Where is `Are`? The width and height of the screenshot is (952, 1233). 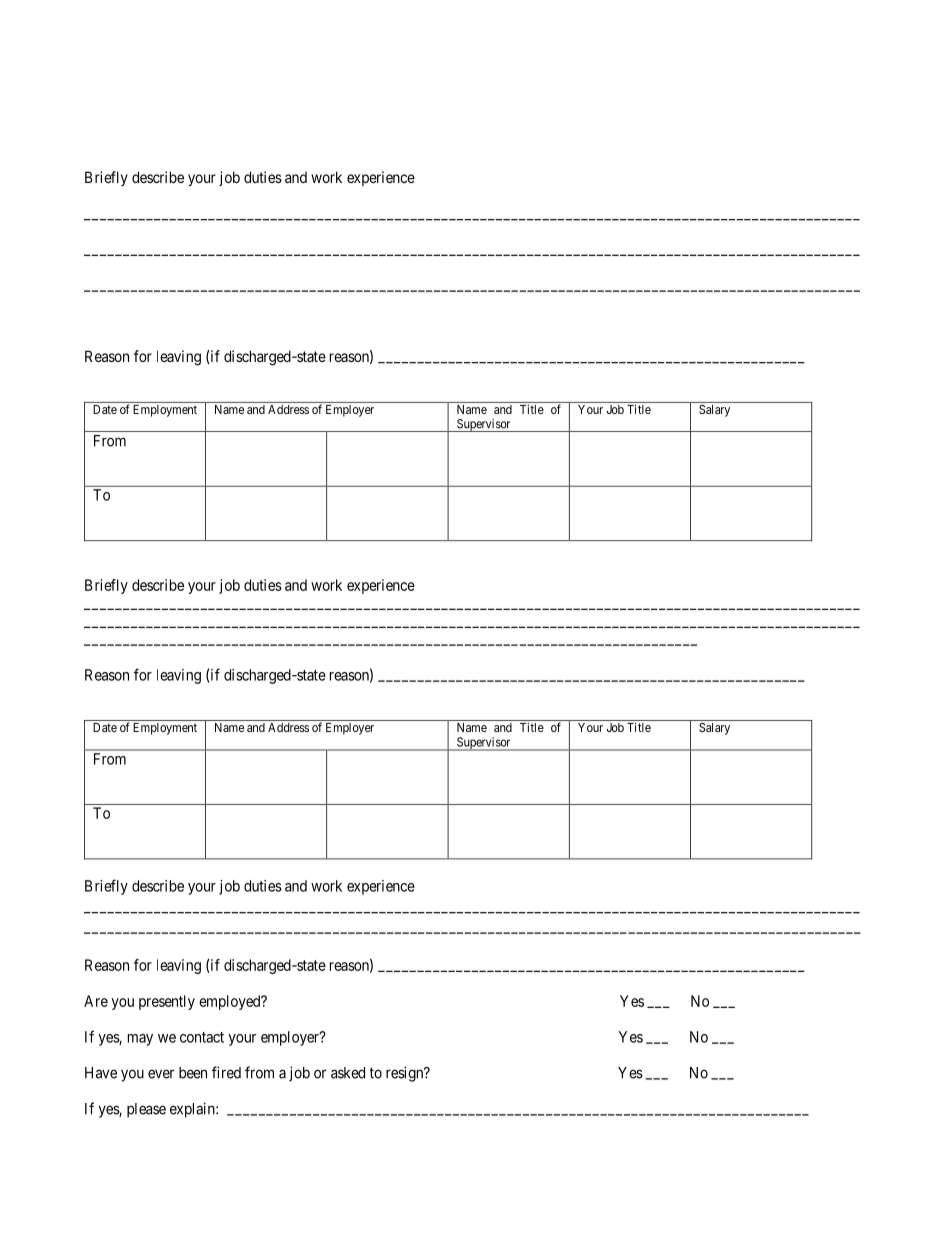 Are is located at coordinates (96, 1001).
